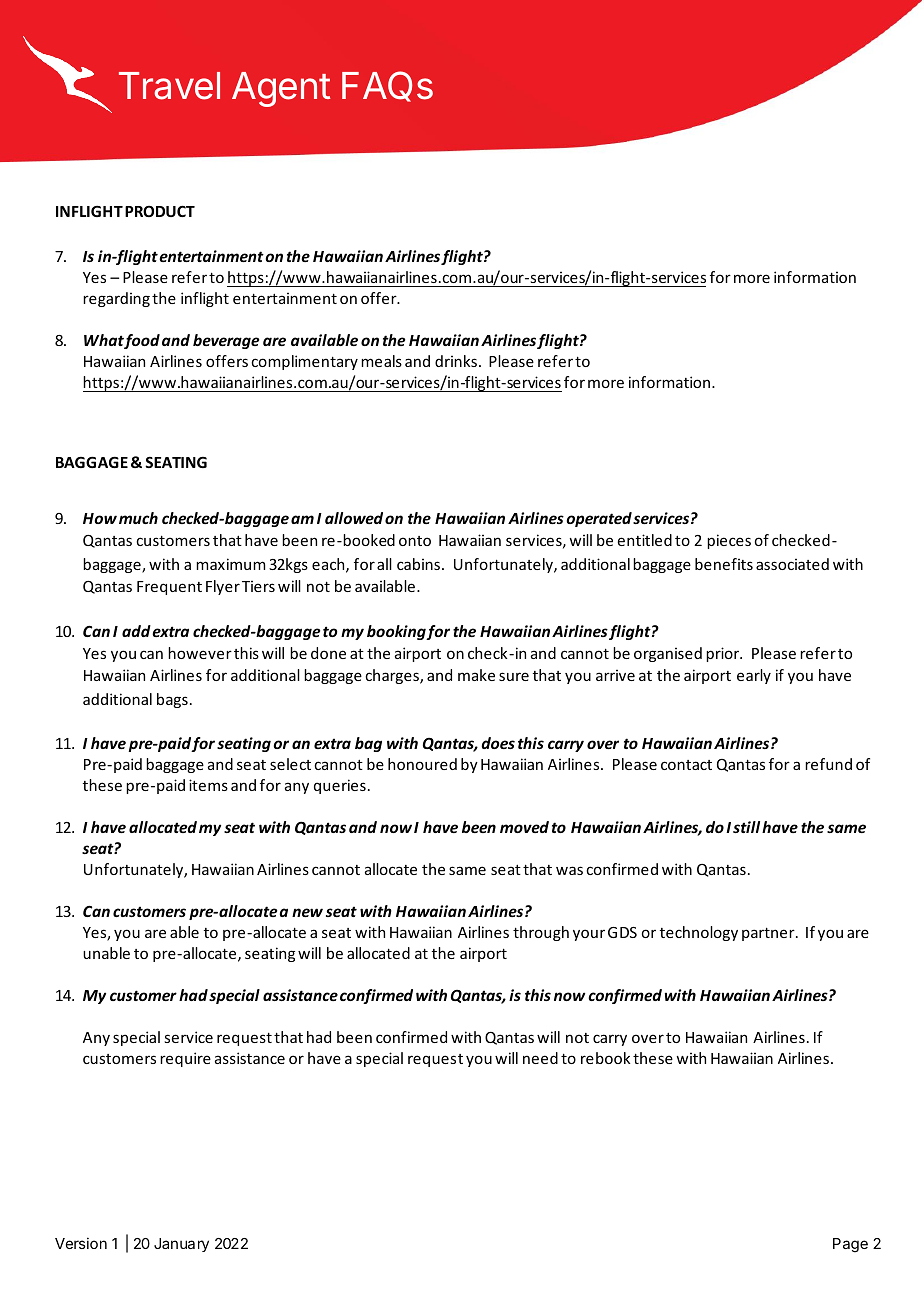 The width and height of the page is (924, 1308). What do you see at coordinates (540, 1058) in the page?
I see `need` at bounding box center [540, 1058].
